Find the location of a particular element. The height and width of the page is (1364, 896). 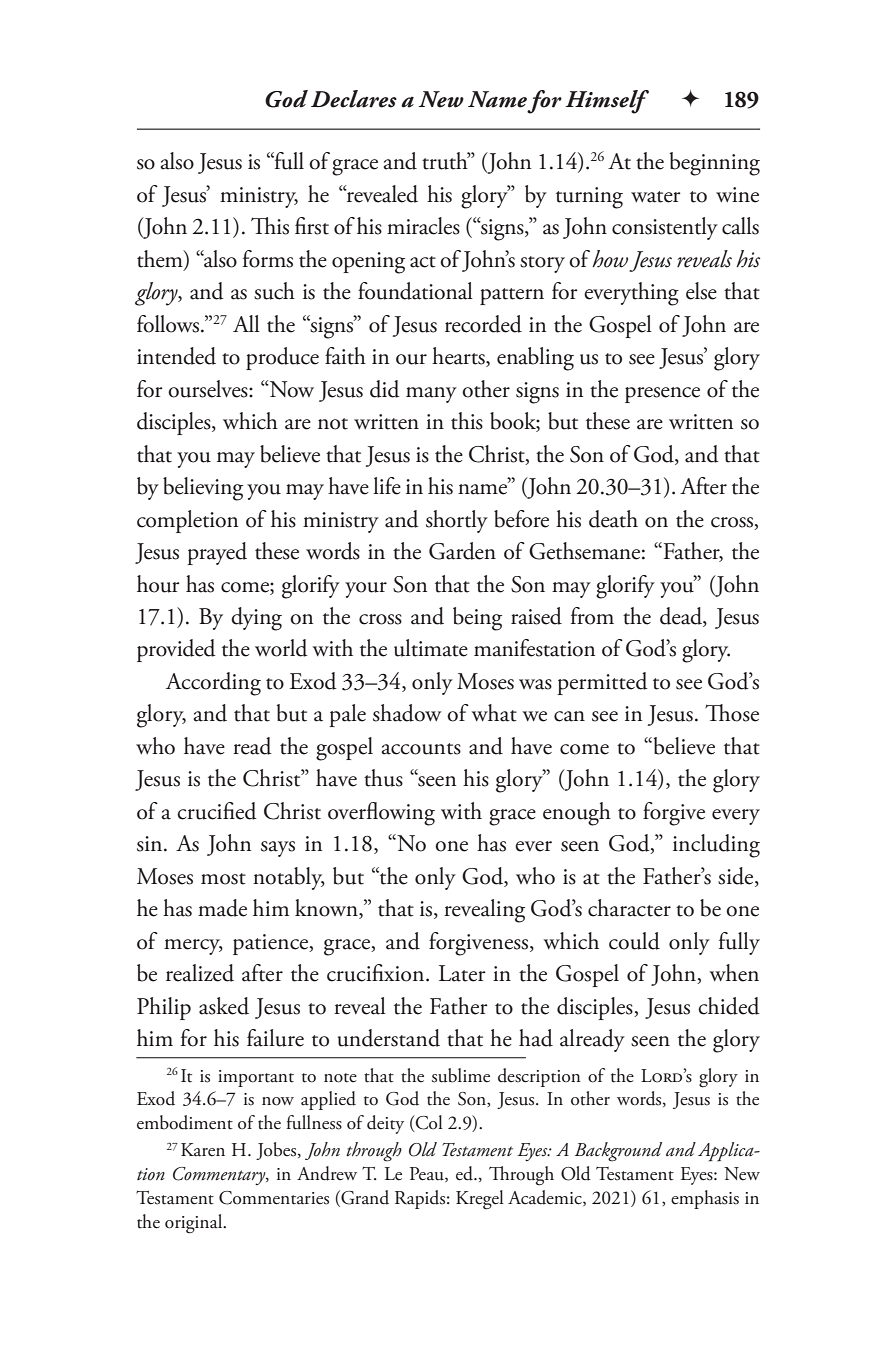

permitted is located at coordinates (602, 683).
